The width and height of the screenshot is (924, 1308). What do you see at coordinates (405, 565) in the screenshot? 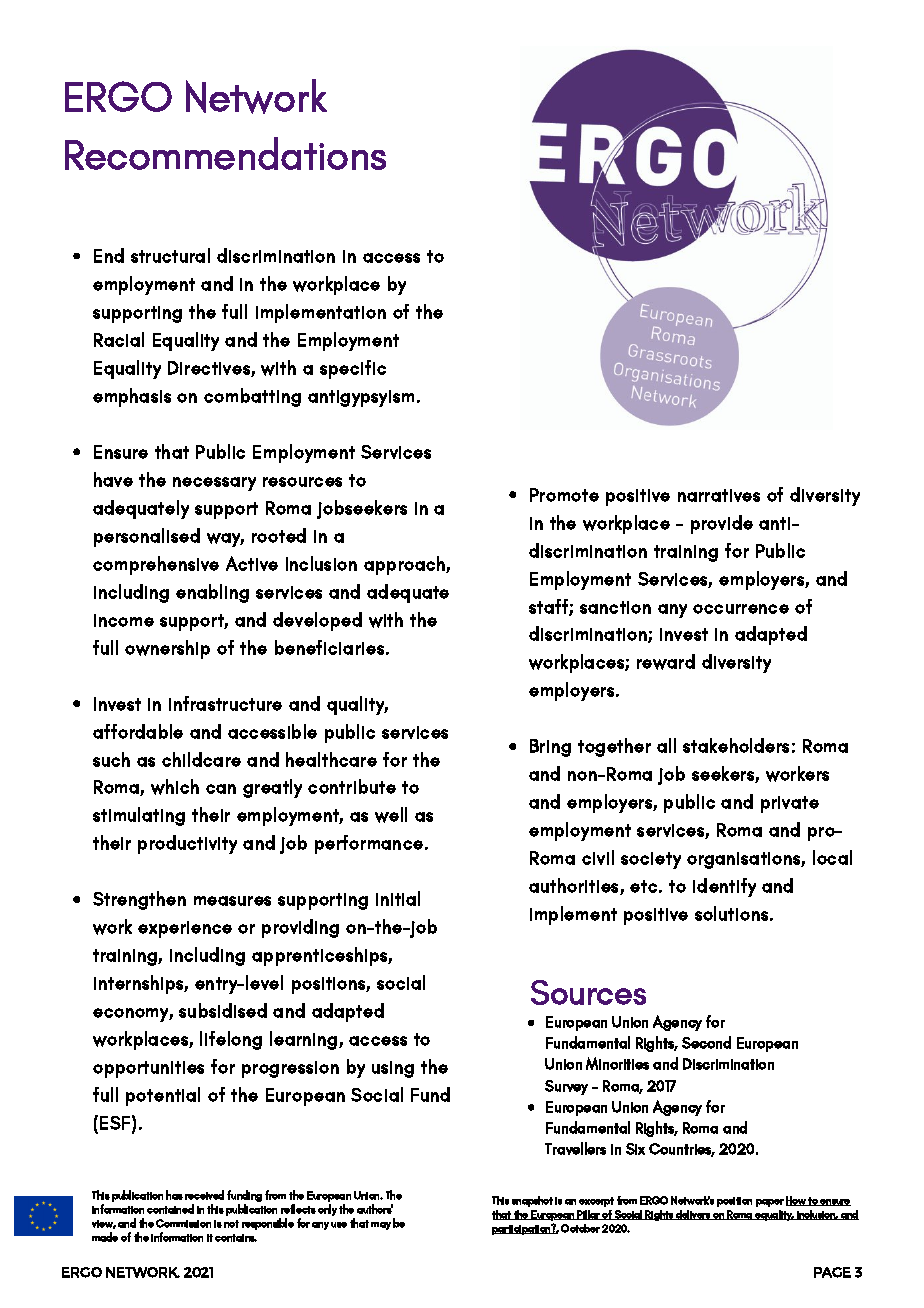
I see `approach` at bounding box center [405, 565].
